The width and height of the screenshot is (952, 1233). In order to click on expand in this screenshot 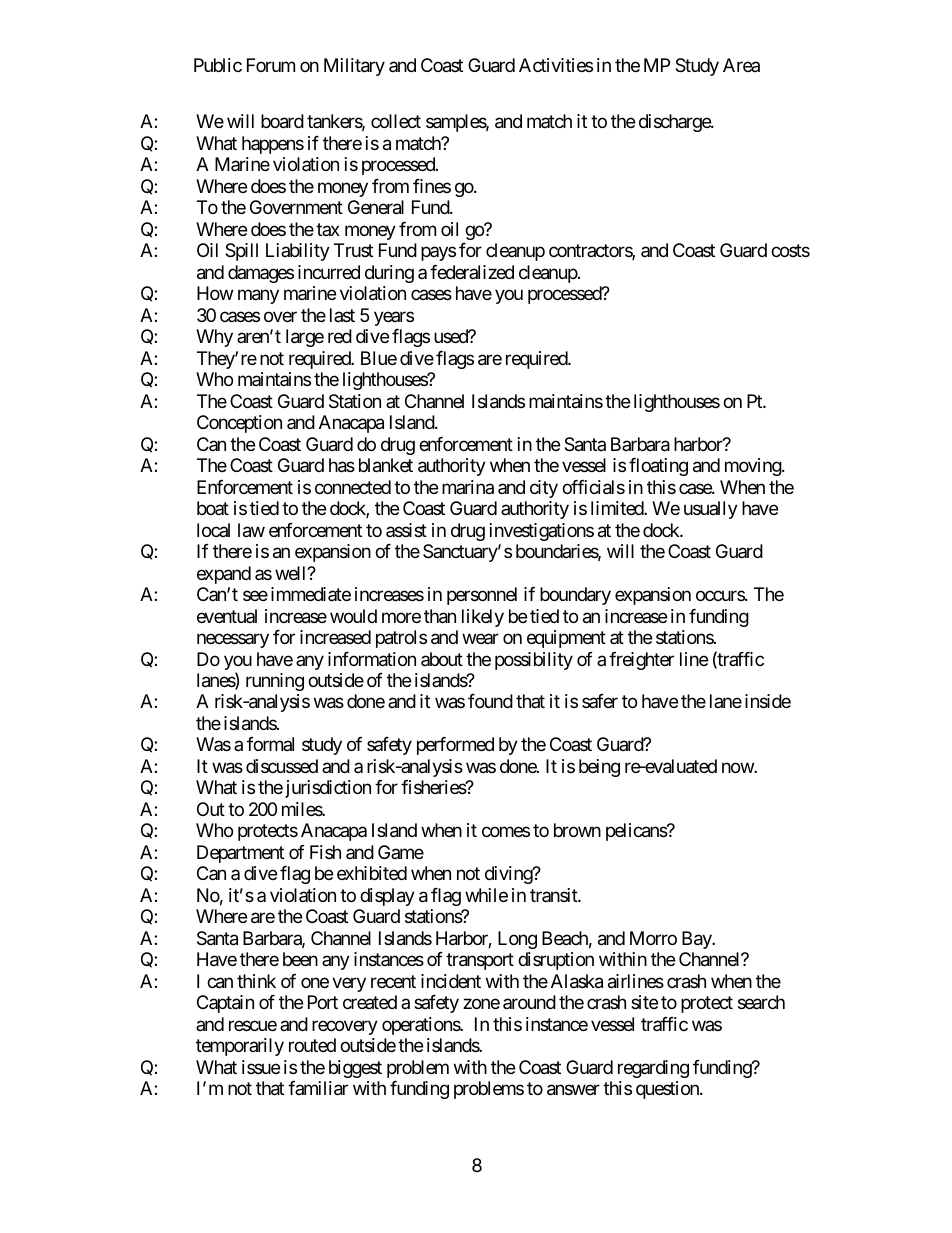, I will do `click(224, 575)`.
